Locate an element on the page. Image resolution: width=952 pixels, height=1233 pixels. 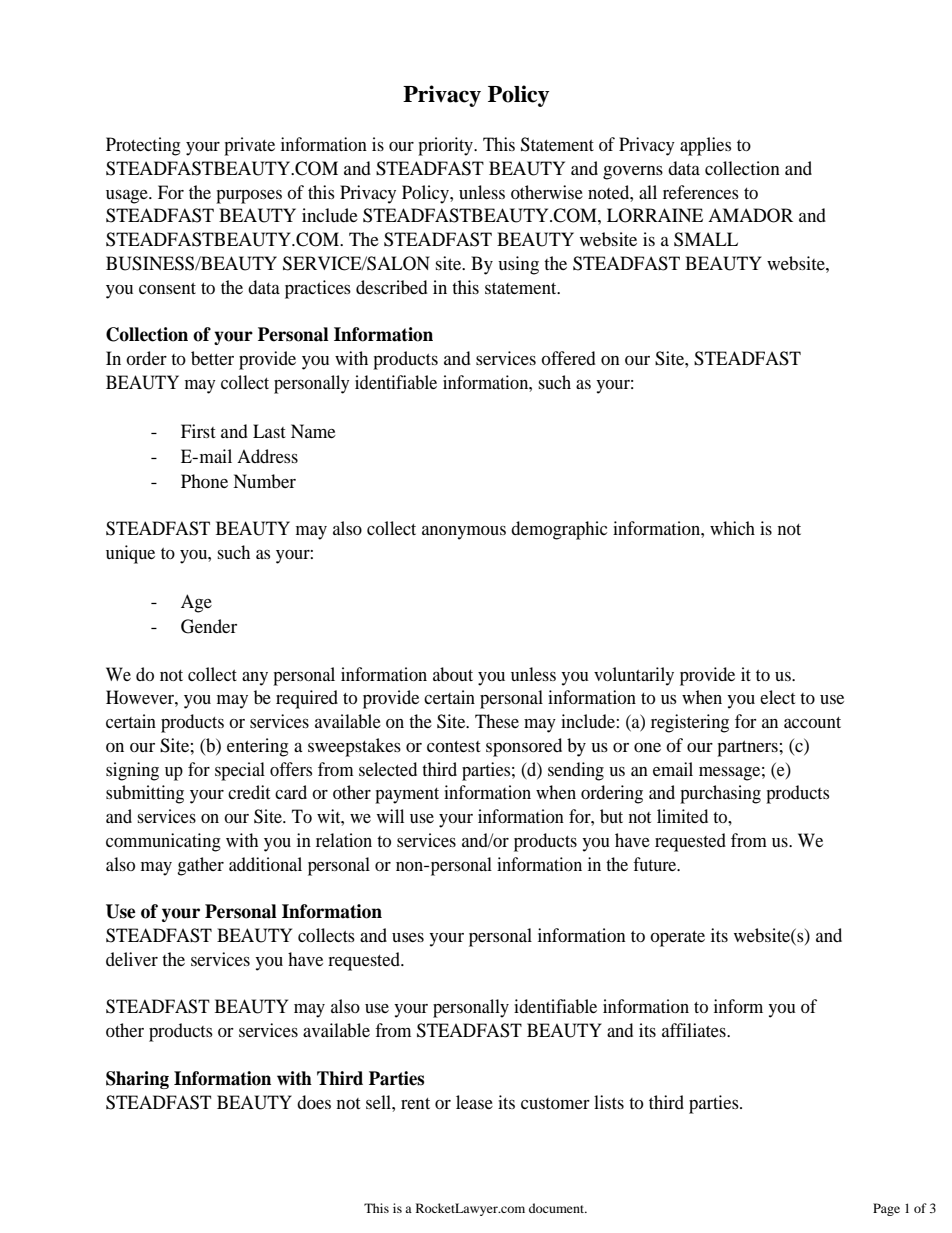
purposes is located at coordinates (249, 197).
